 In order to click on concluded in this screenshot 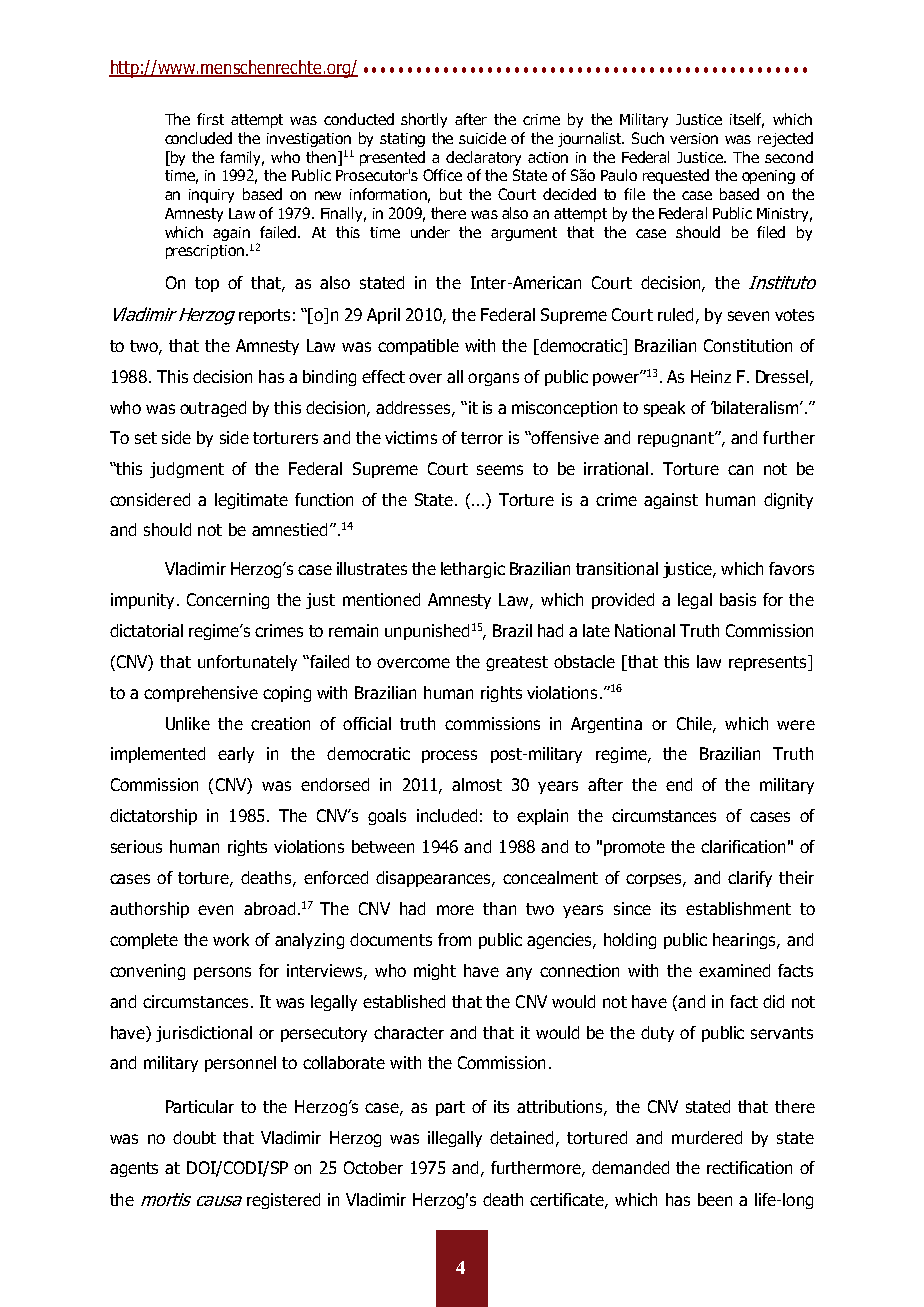, I will do `click(198, 138)`.
